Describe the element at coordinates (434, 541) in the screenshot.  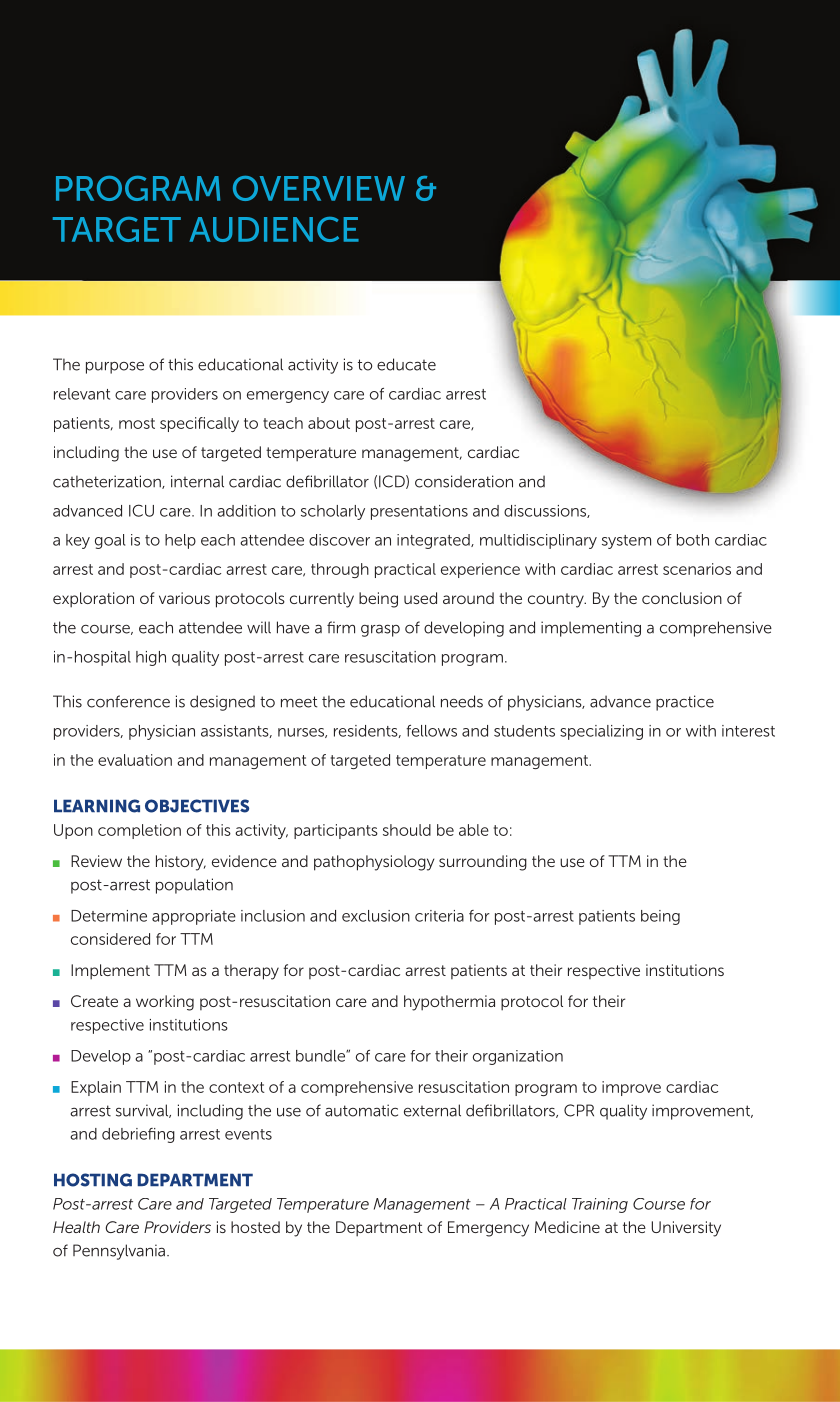
I see `integrated` at that location.
